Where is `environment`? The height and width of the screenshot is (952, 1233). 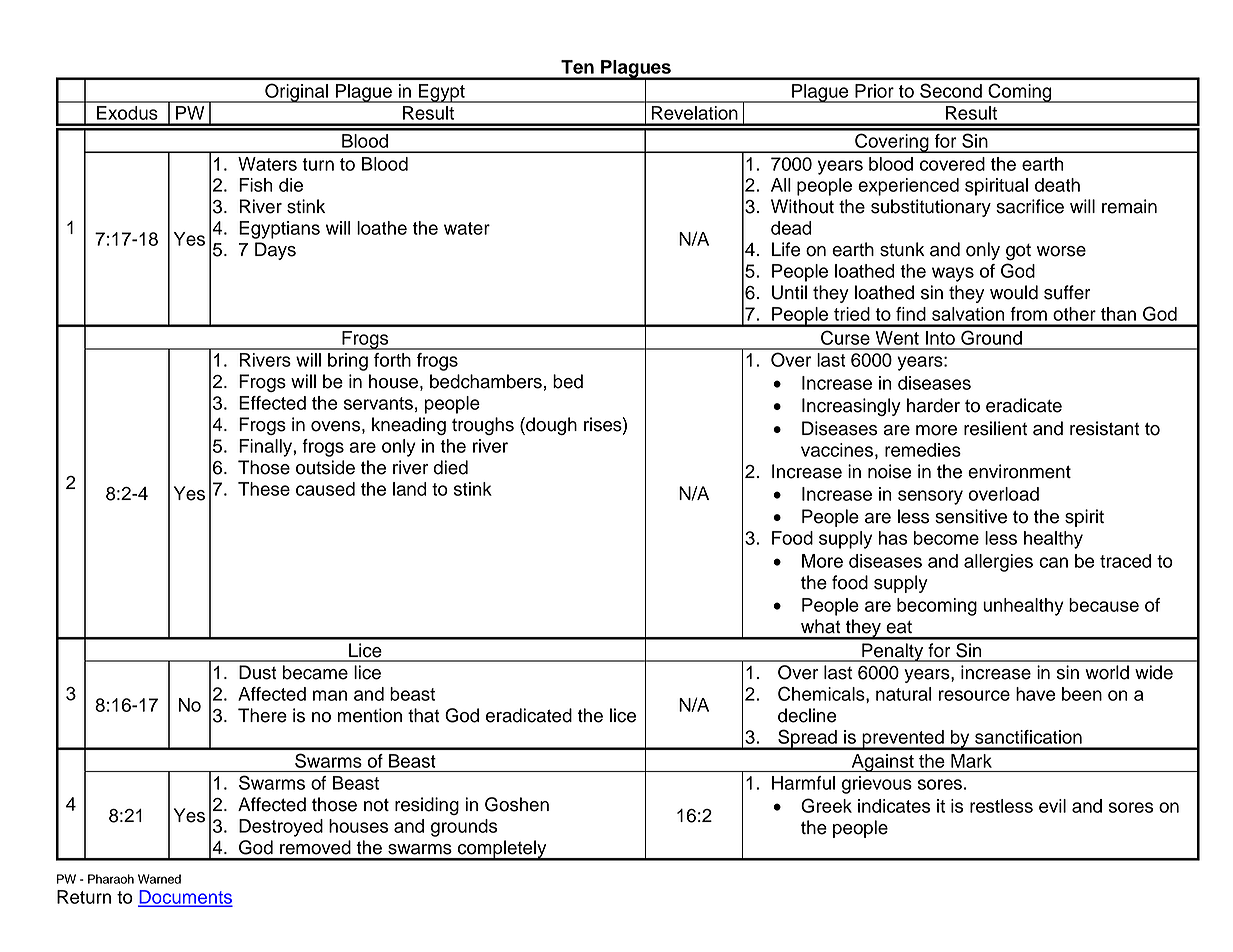
environment is located at coordinates (1019, 471).
